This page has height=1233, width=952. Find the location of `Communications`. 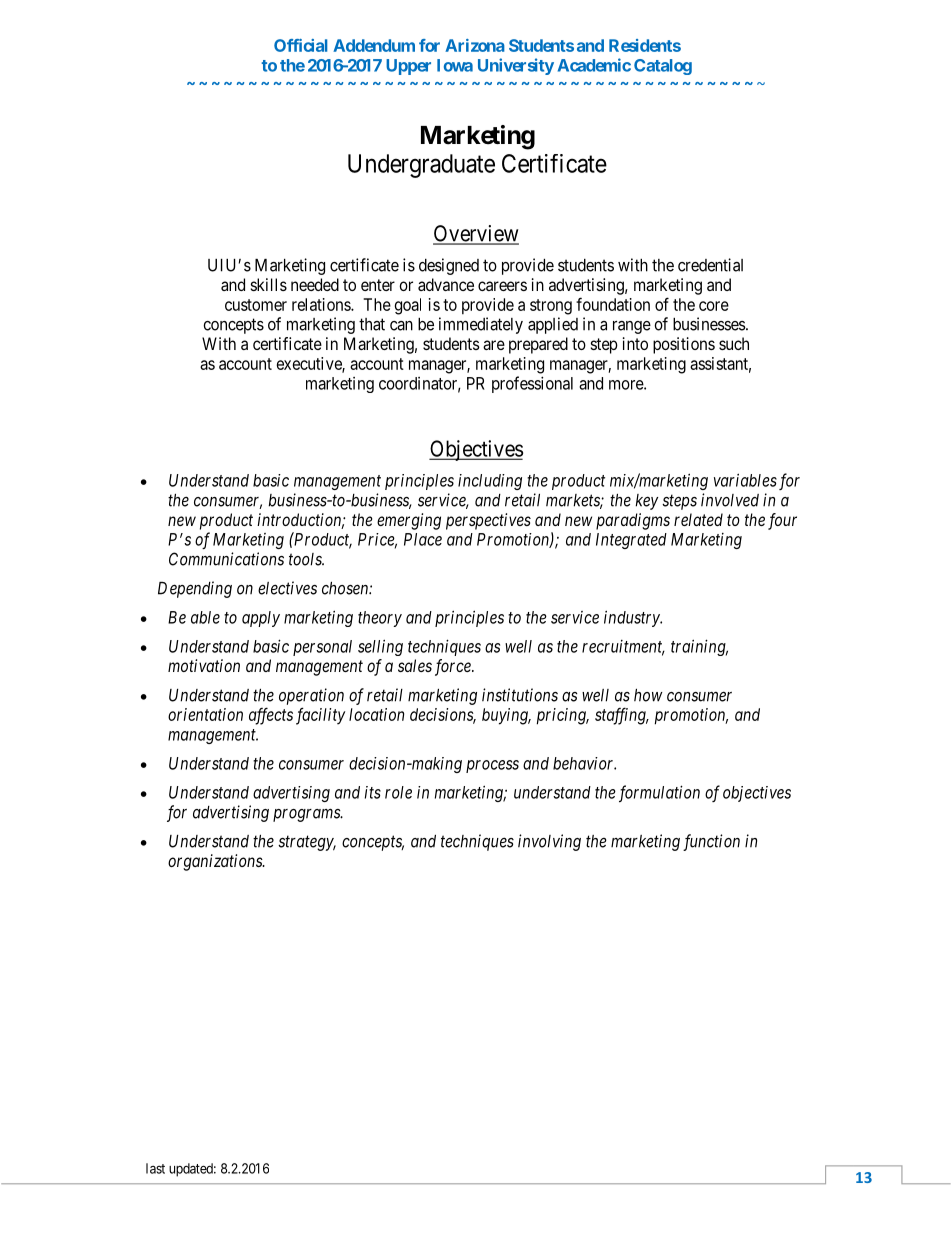

Communications is located at coordinates (226, 559).
